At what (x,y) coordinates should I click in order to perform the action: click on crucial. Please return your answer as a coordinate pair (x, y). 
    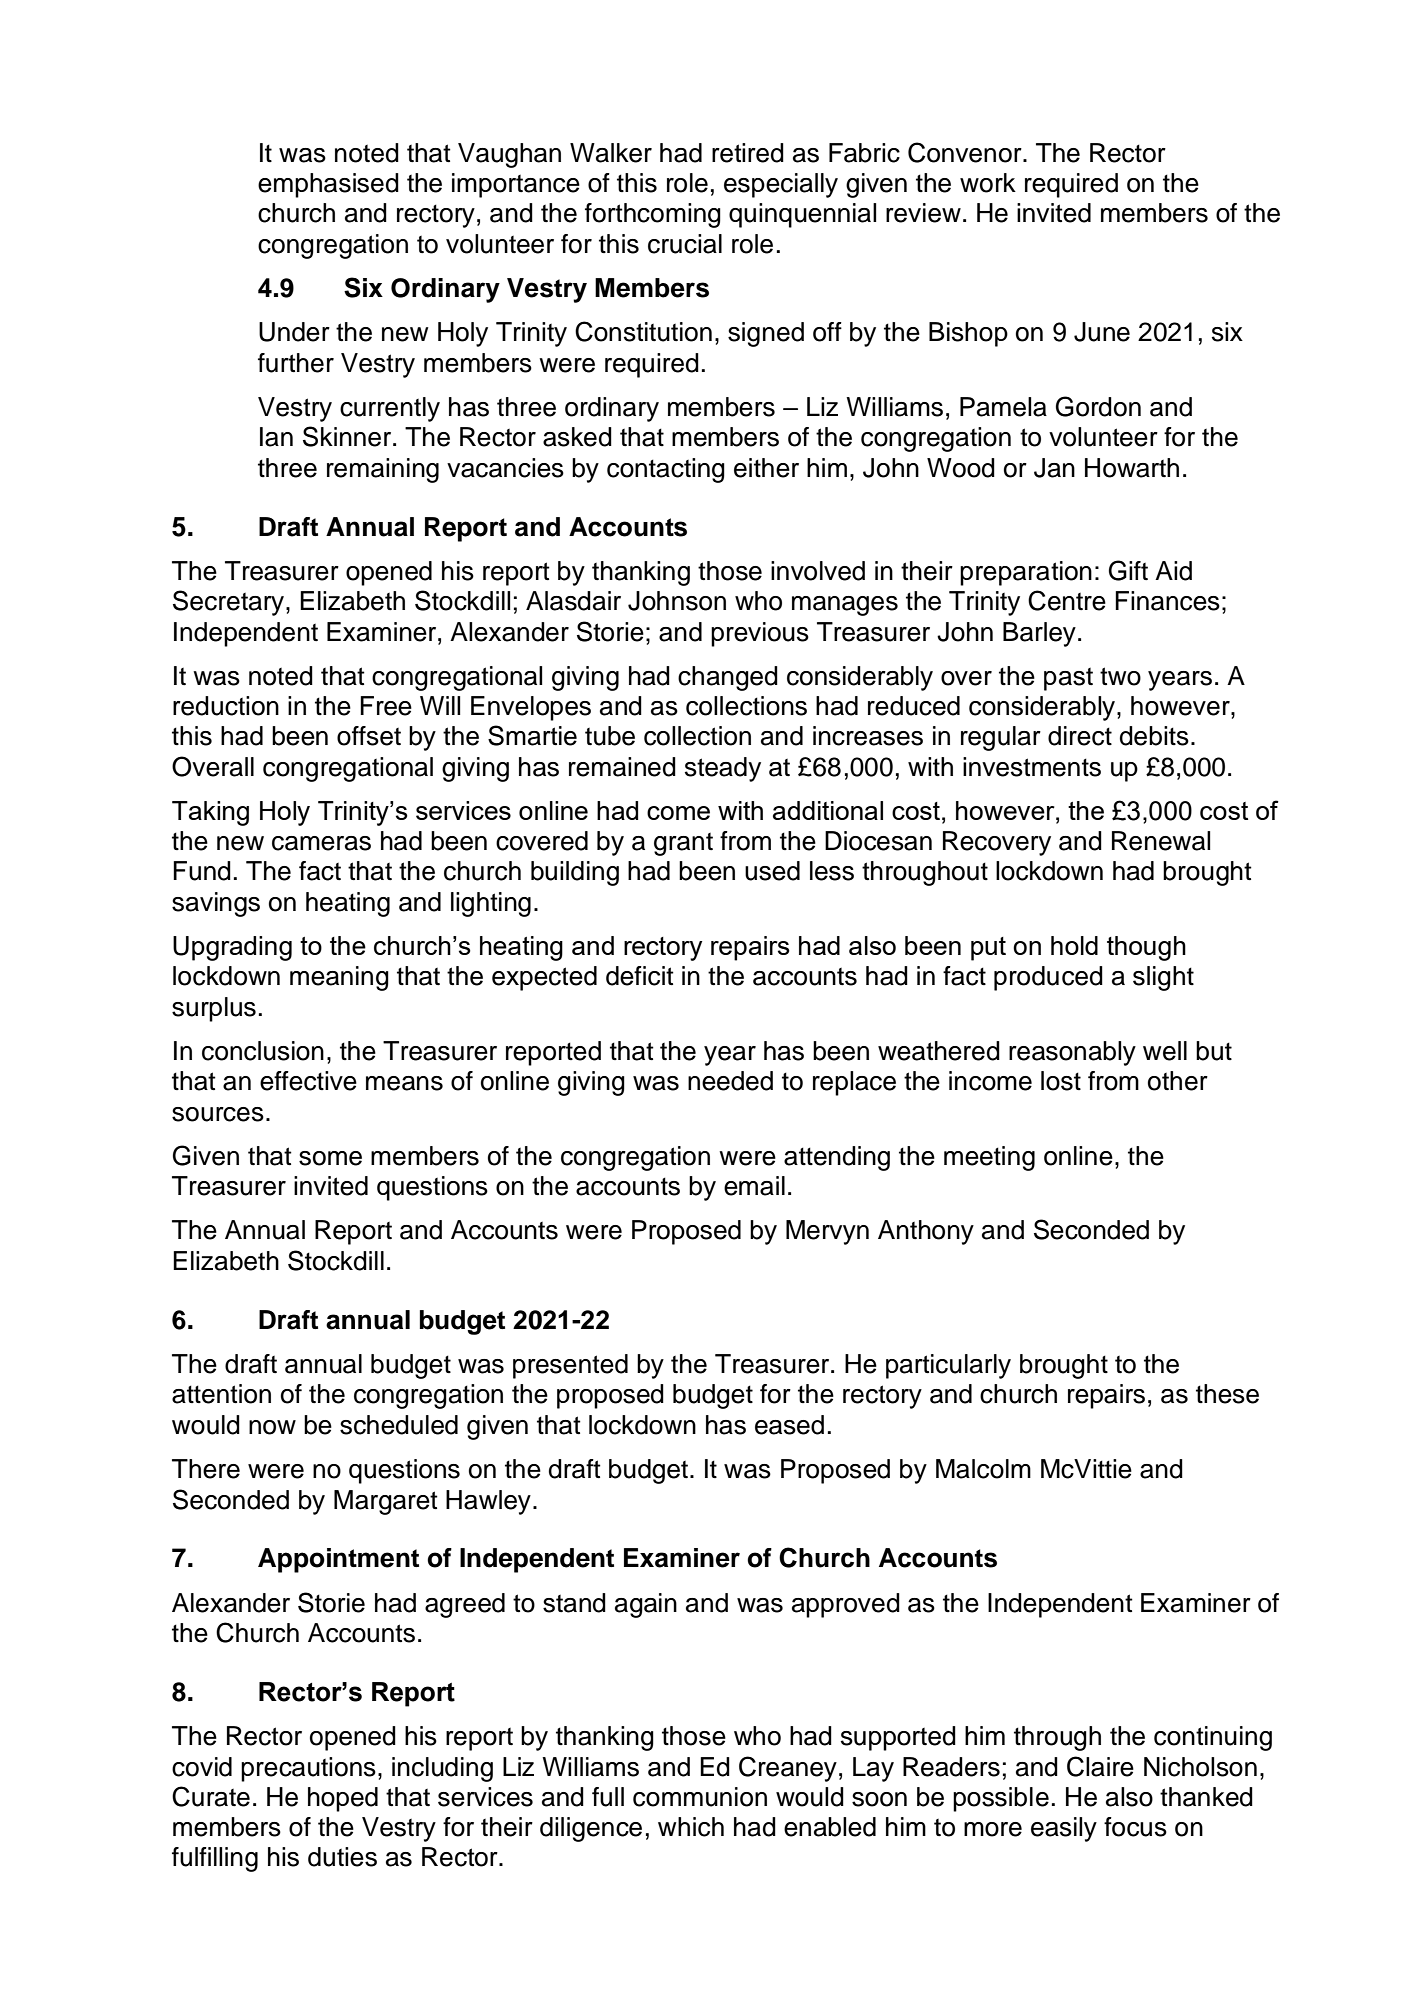
    Looking at the image, I should click on (685, 244).
